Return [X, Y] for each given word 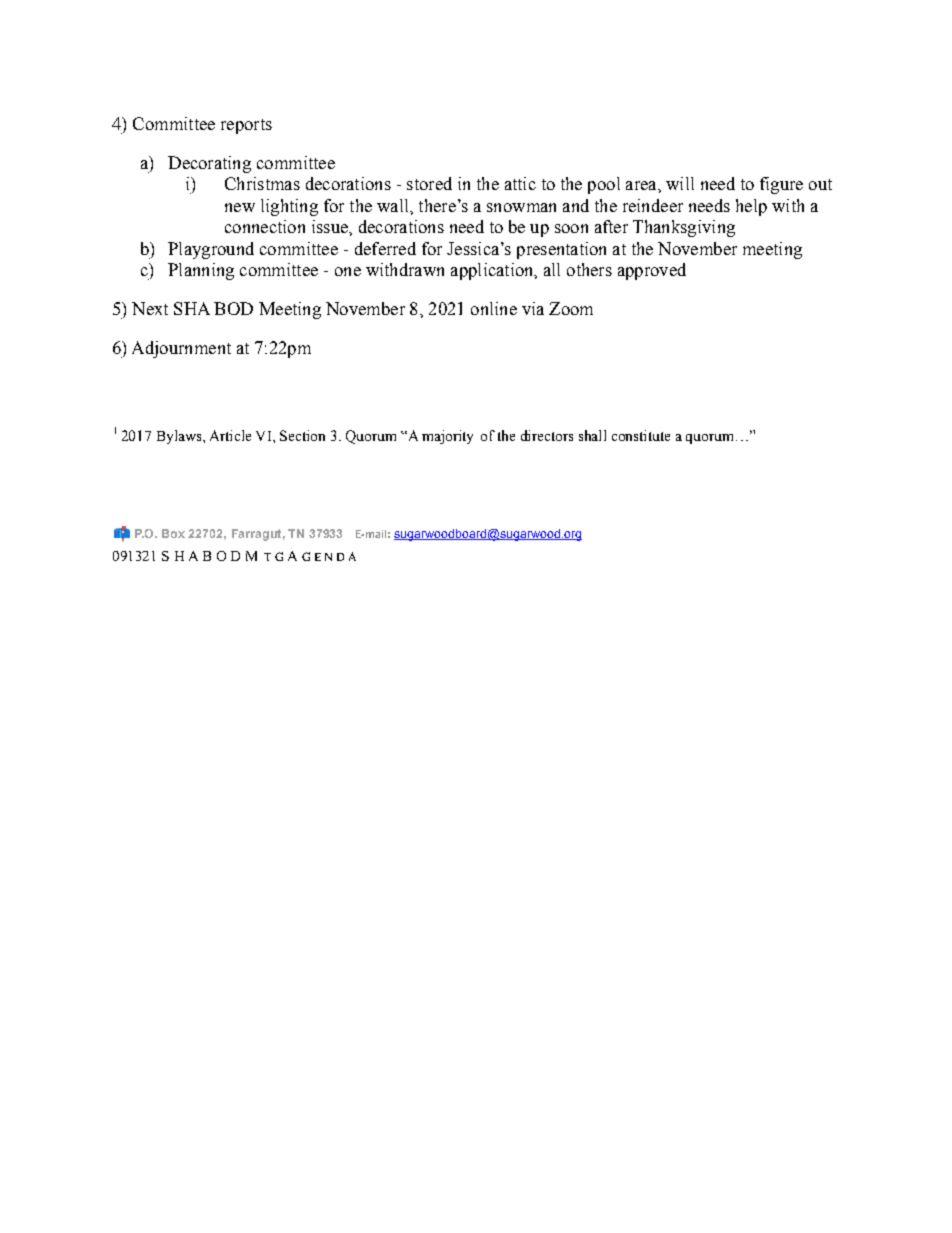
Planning [201, 271]
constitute [641, 435]
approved [652, 271]
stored [429, 183]
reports [246, 126]
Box [173, 533]
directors [547, 435]
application [493, 271]
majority [447, 437]
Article [230, 435]
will [680, 183]
